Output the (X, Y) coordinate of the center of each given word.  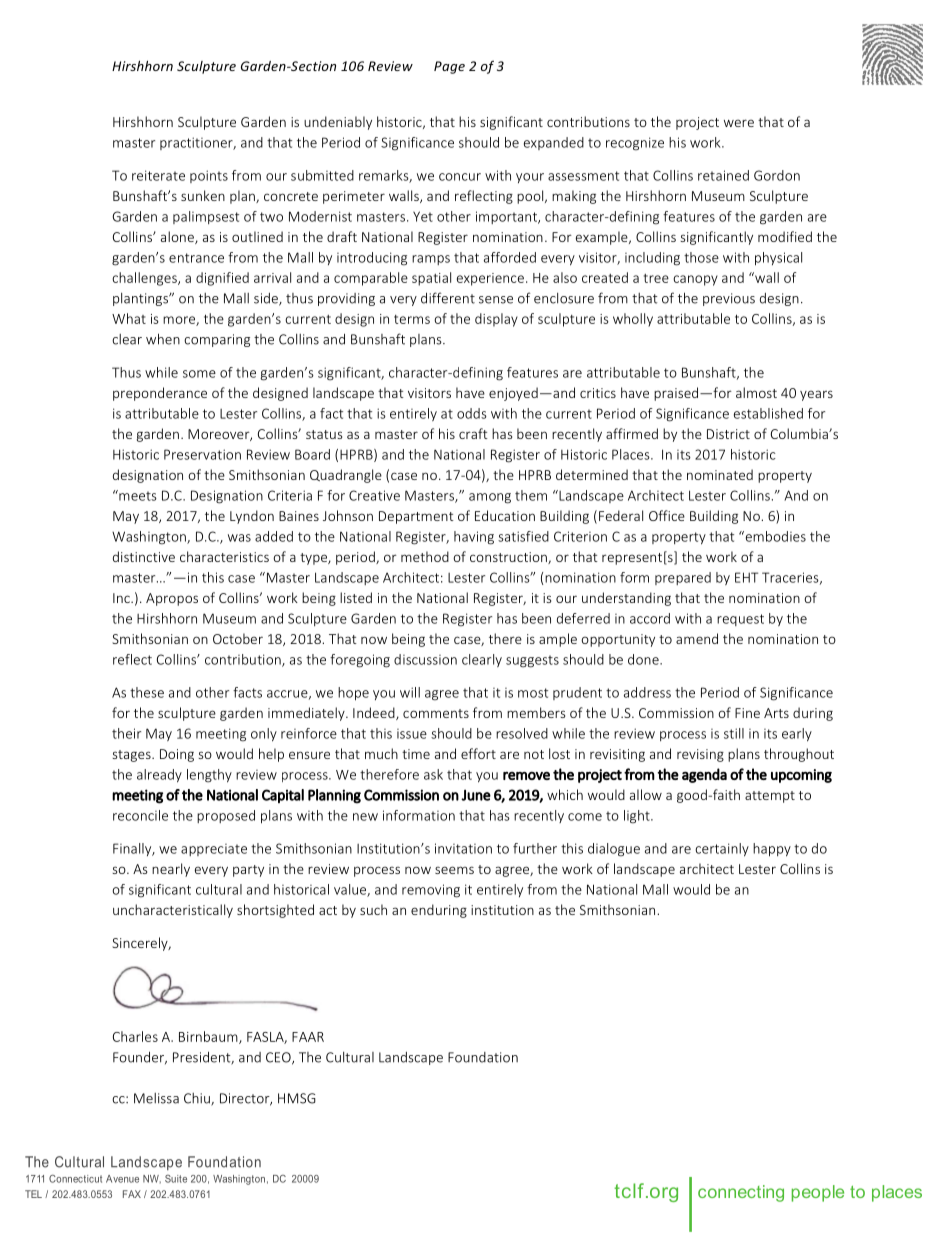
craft (473, 433)
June (476, 795)
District (728, 434)
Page (449, 67)
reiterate (158, 175)
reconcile (140, 815)
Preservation (202, 454)
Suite (176, 1179)
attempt (770, 797)
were (739, 123)
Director (246, 1099)
